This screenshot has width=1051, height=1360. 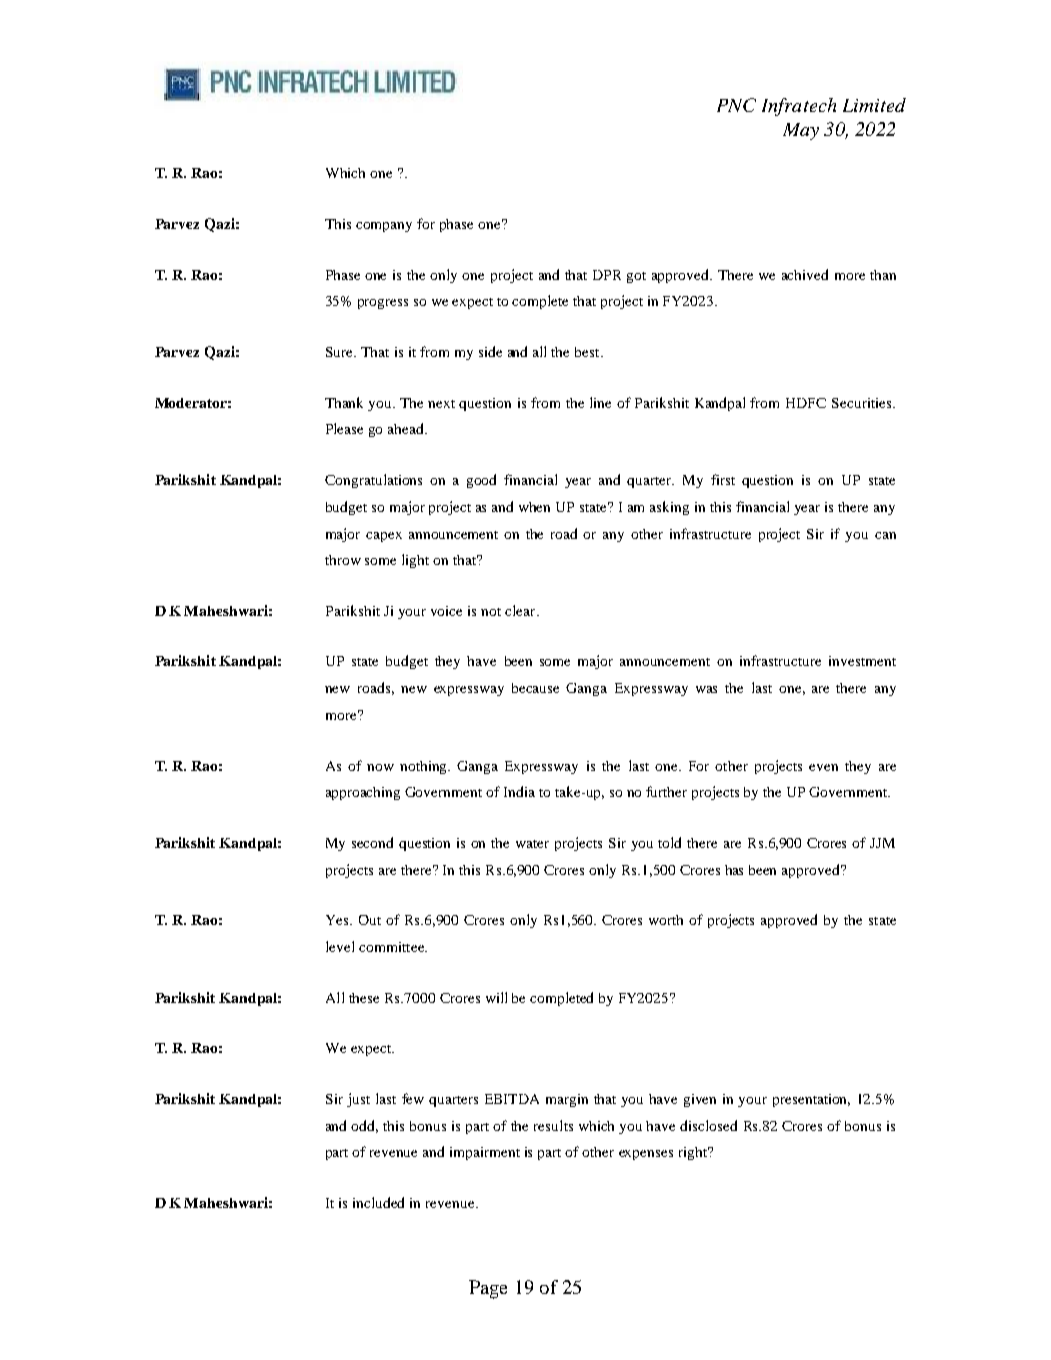 I want to click on worth, so click(x=666, y=920).
